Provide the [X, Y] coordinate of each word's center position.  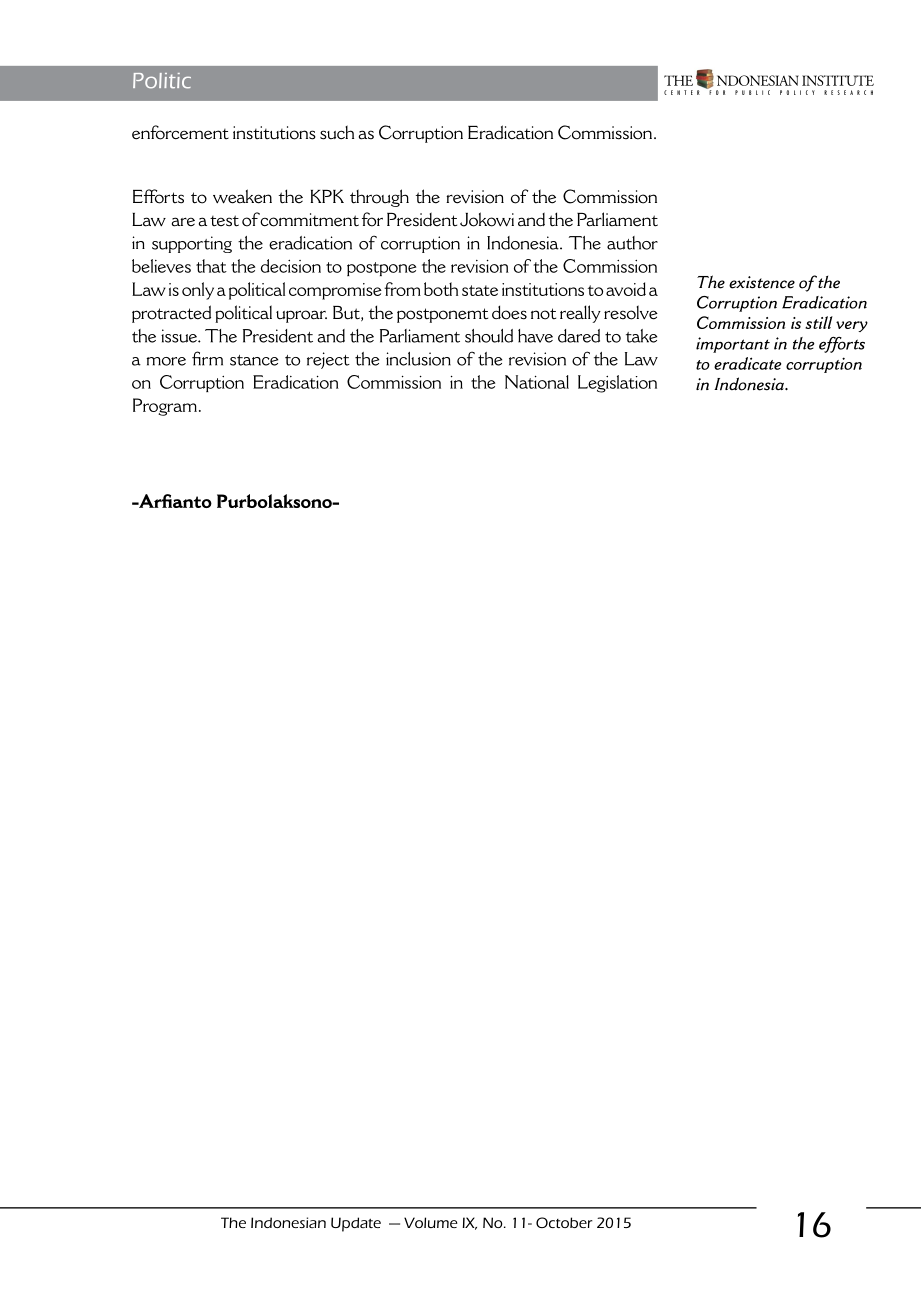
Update [356, 1224]
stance [254, 360]
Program [165, 407]
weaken [242, 196]
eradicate [747, 363]
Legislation [617, 384]
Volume [431, 1222]
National [537, 382]
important [733, 345]
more [166, 361]
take [641, 336]
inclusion [418, 359]
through [379, 198]
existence [762, 282]
